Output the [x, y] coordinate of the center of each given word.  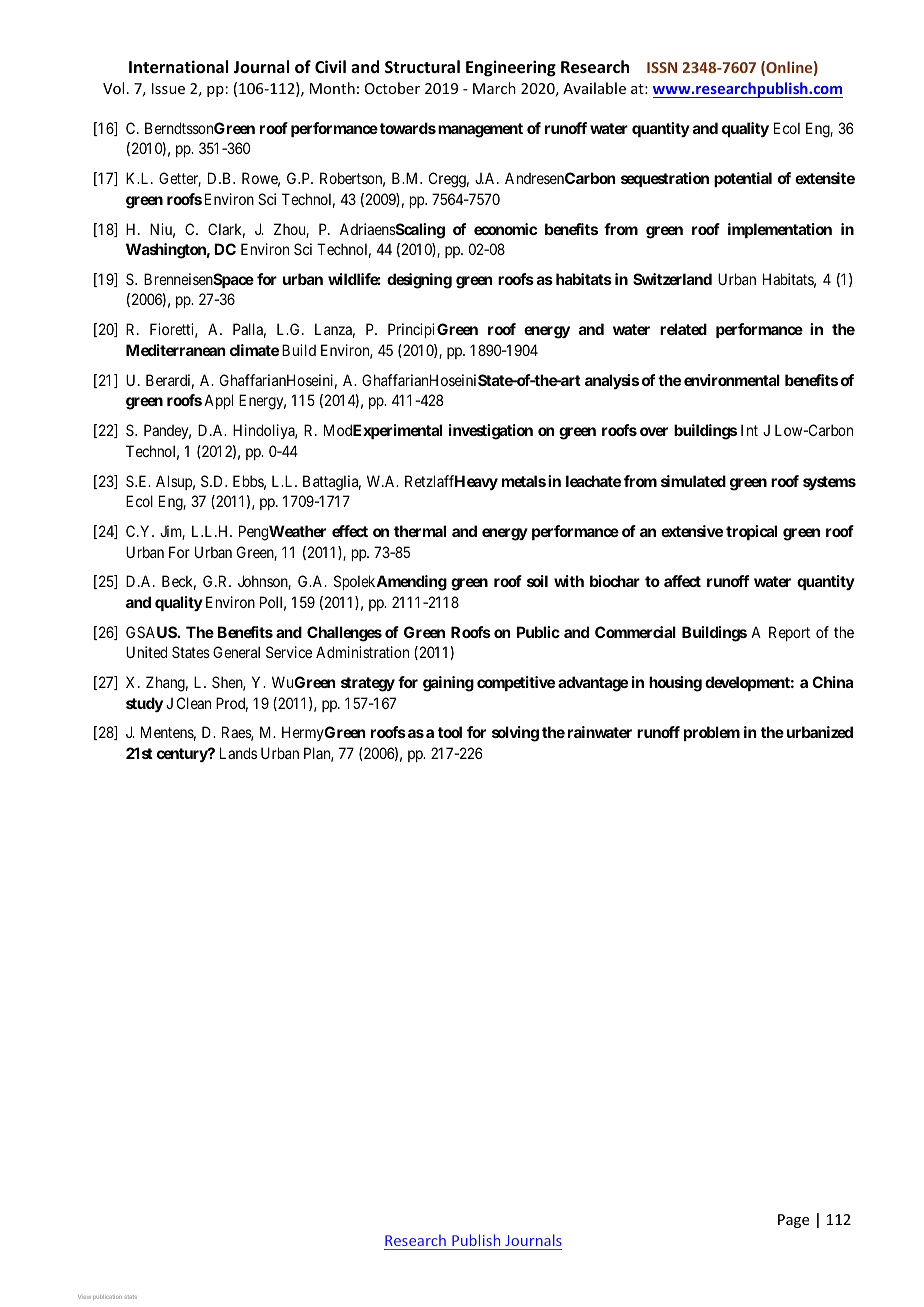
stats [130, 1297]
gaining [448, 684]
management [480, 130]
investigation [491, 432]
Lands [238, 753]
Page [793, 1221]
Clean [194, 703]
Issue [168, 88]
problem [712, 733]
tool [450, 732]
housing [675, 684]
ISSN [662, 67]
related [683, 329]
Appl [218, 401]
